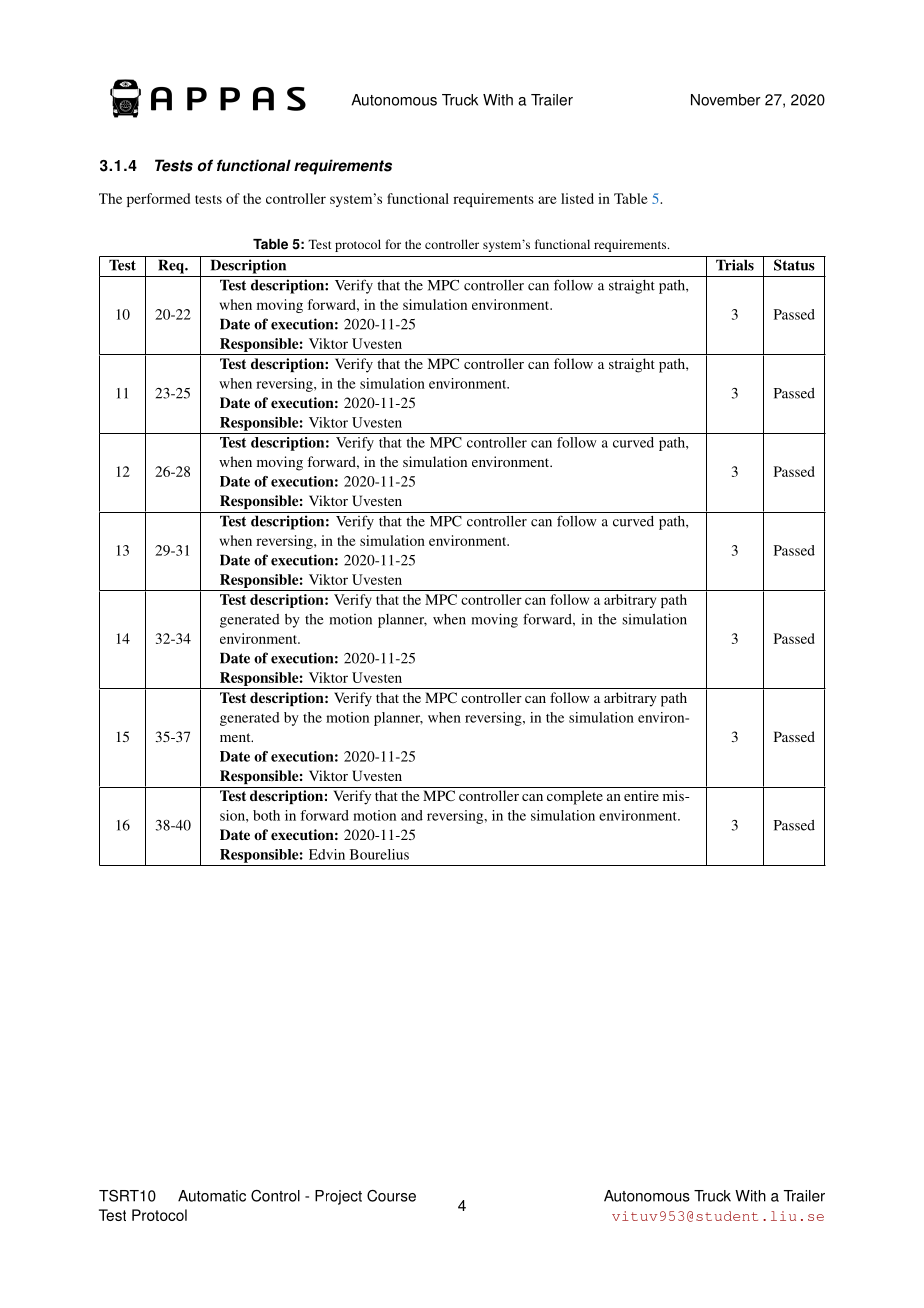  Describe the element at coordinates (391, 1196) in the document. I see `Course` at that location.
